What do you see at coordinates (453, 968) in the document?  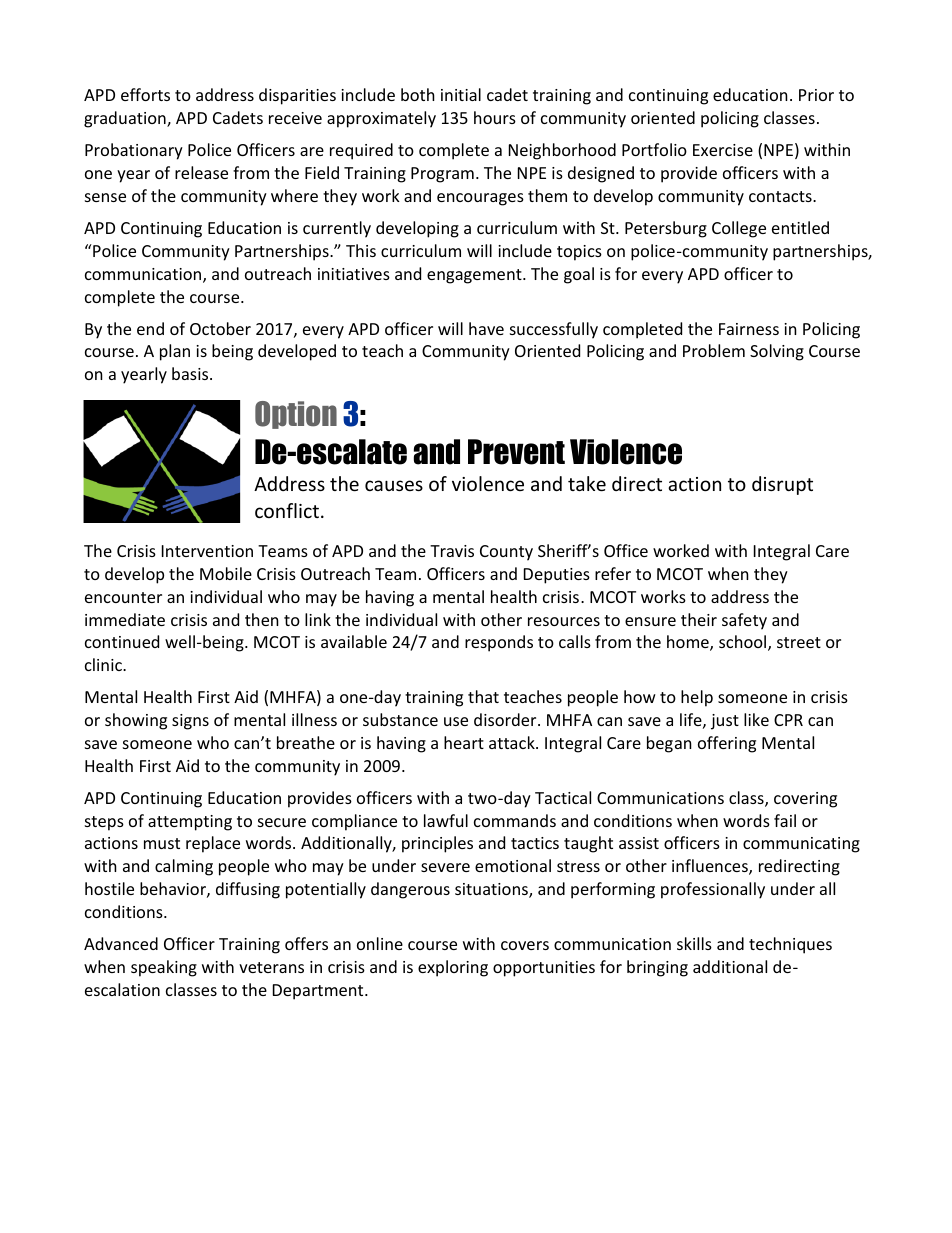 I see `exploring` at bounding box center [453, 968].
